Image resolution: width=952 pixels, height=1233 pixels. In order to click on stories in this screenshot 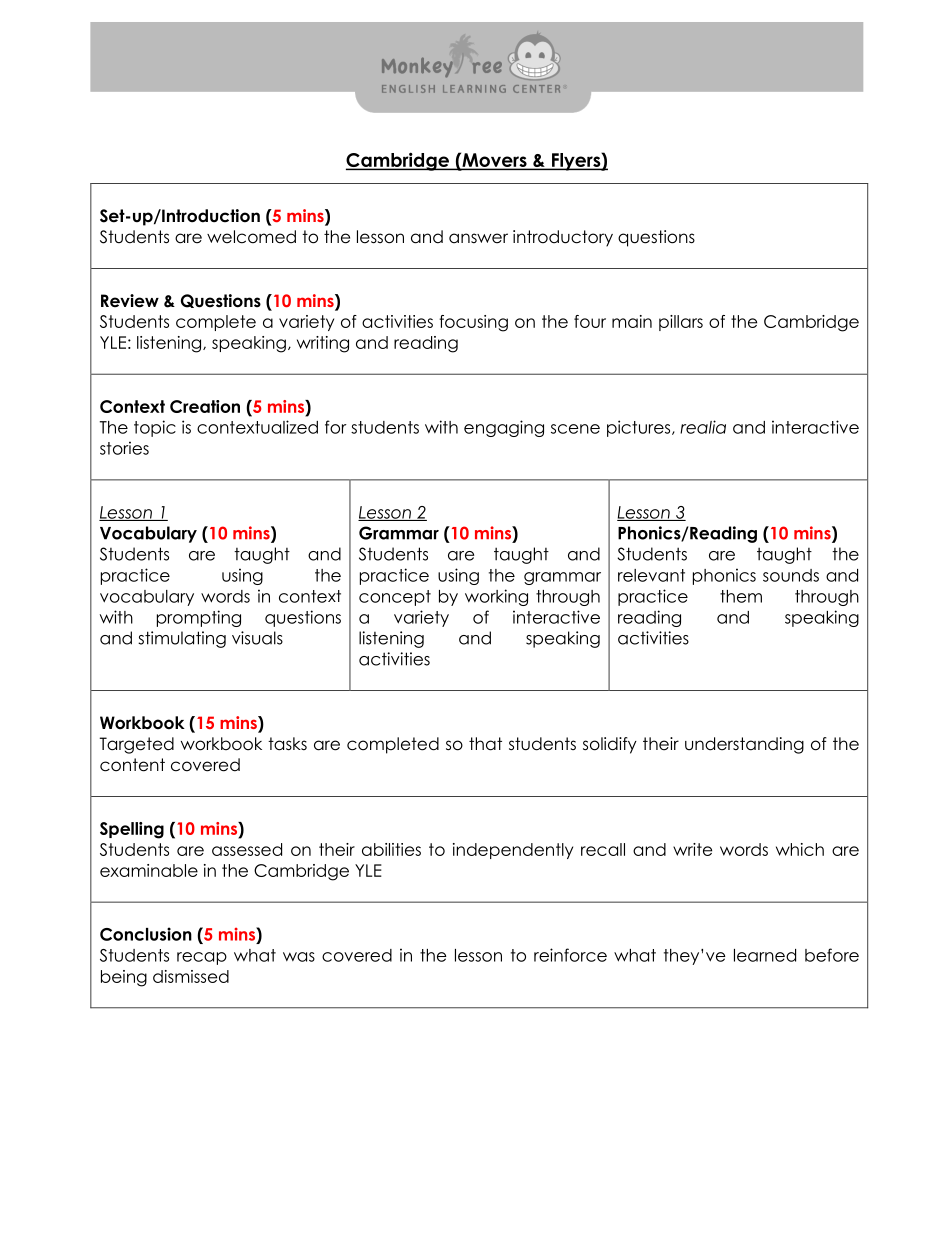, I will do `click(124, 448)`.
